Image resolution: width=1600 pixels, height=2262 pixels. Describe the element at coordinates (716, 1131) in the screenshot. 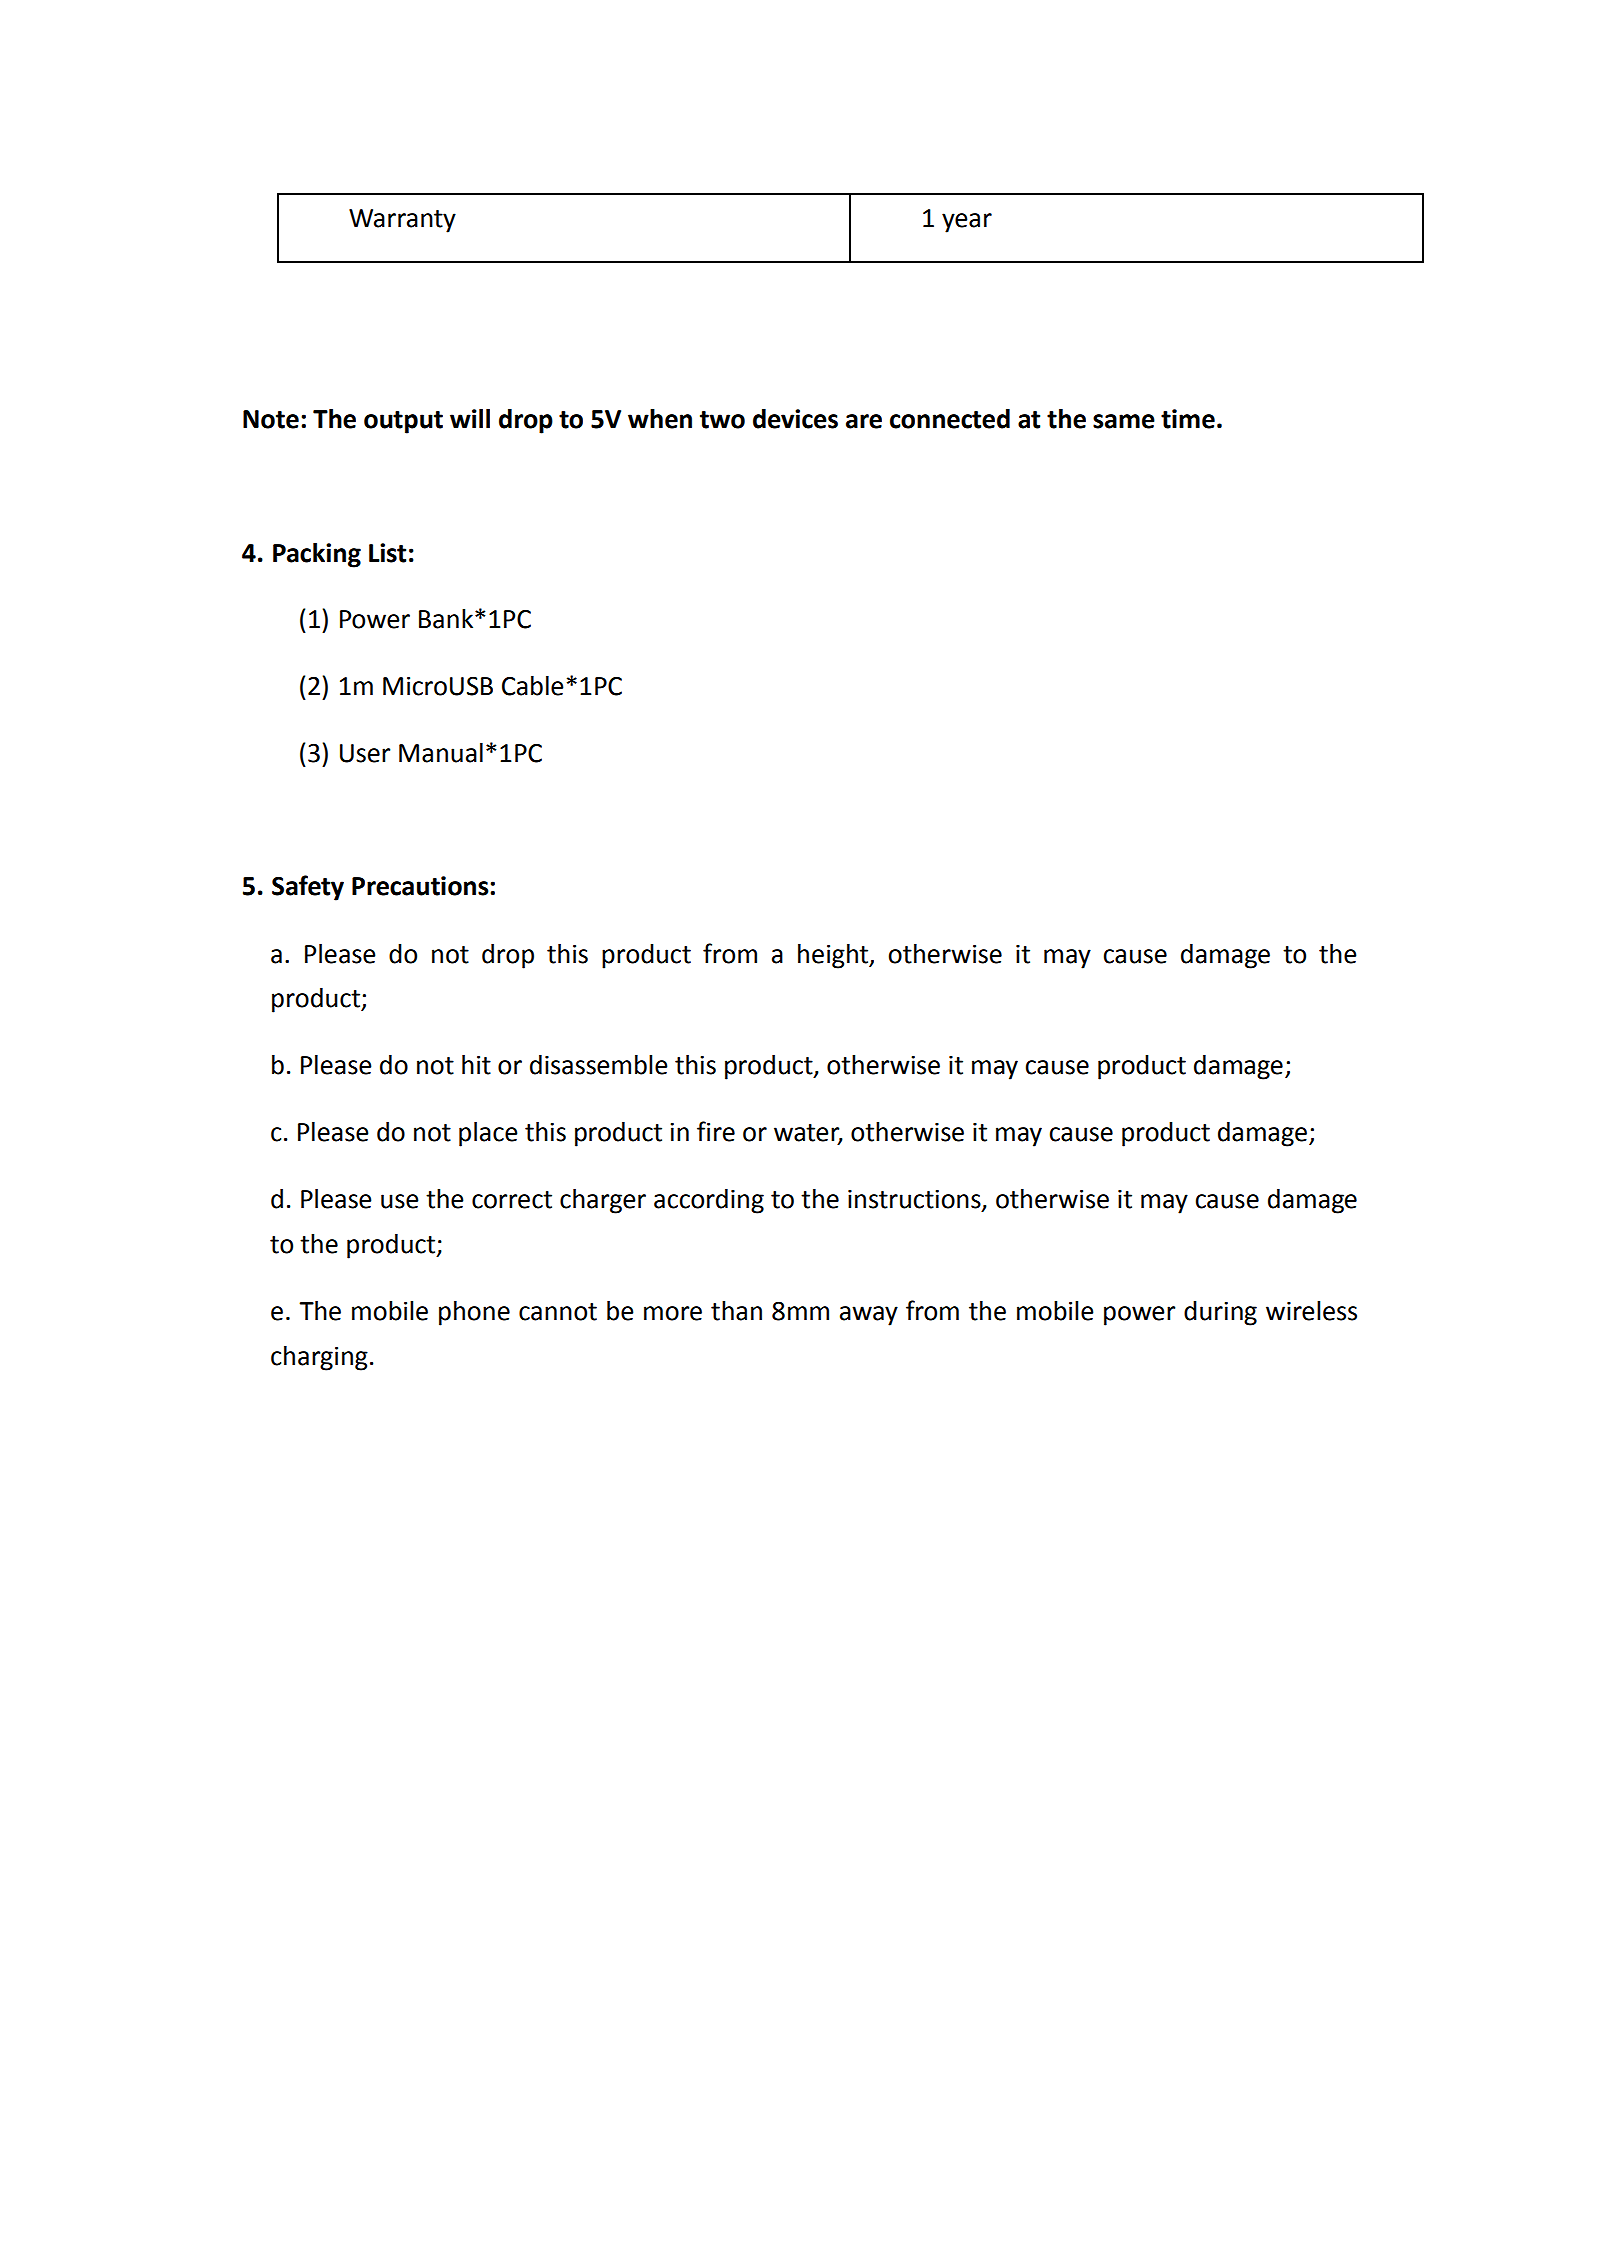

I see `fire` at that location.
